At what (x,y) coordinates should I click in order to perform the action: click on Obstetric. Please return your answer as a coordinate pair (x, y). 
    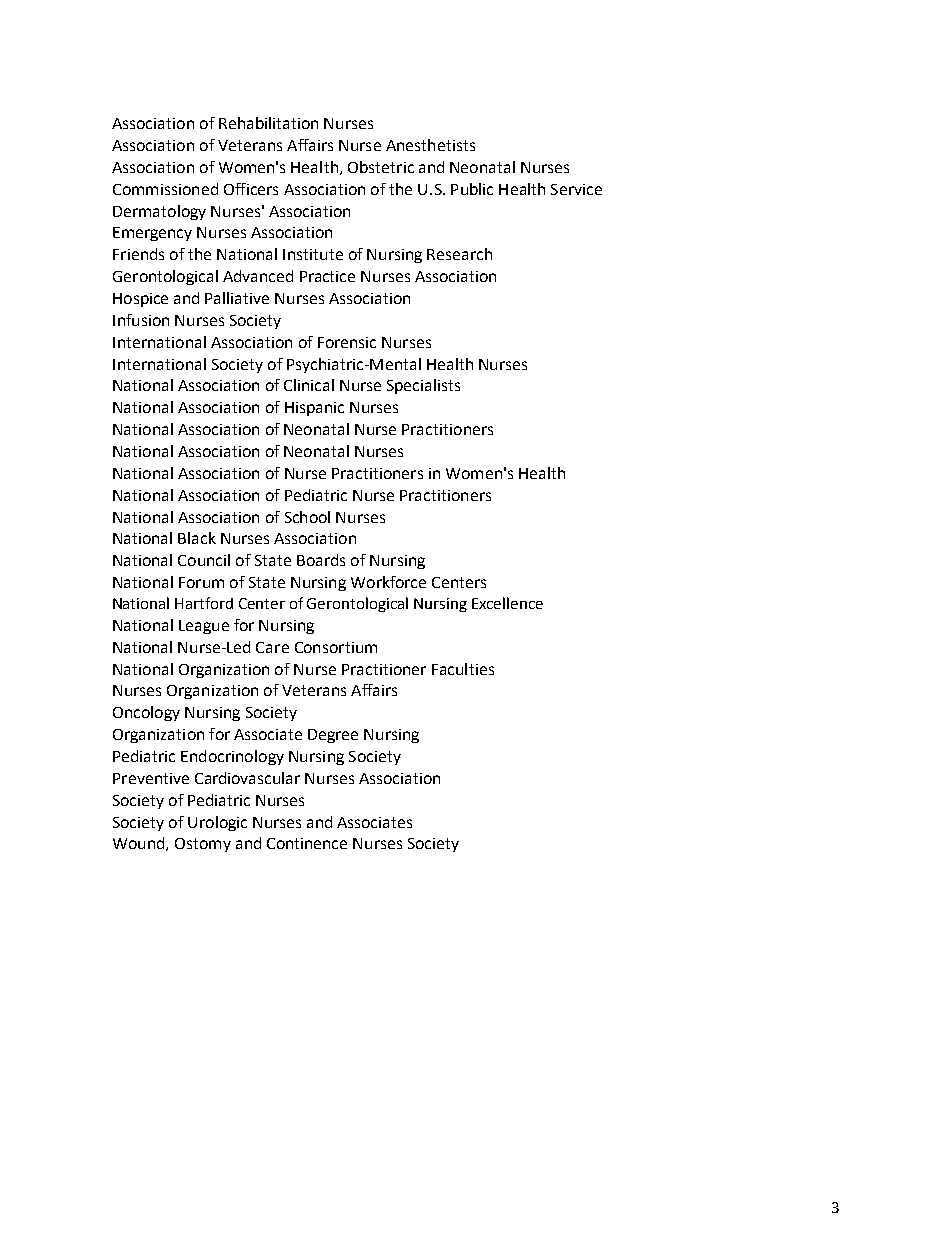
    Looking at the image, I should click on (381, 167).
